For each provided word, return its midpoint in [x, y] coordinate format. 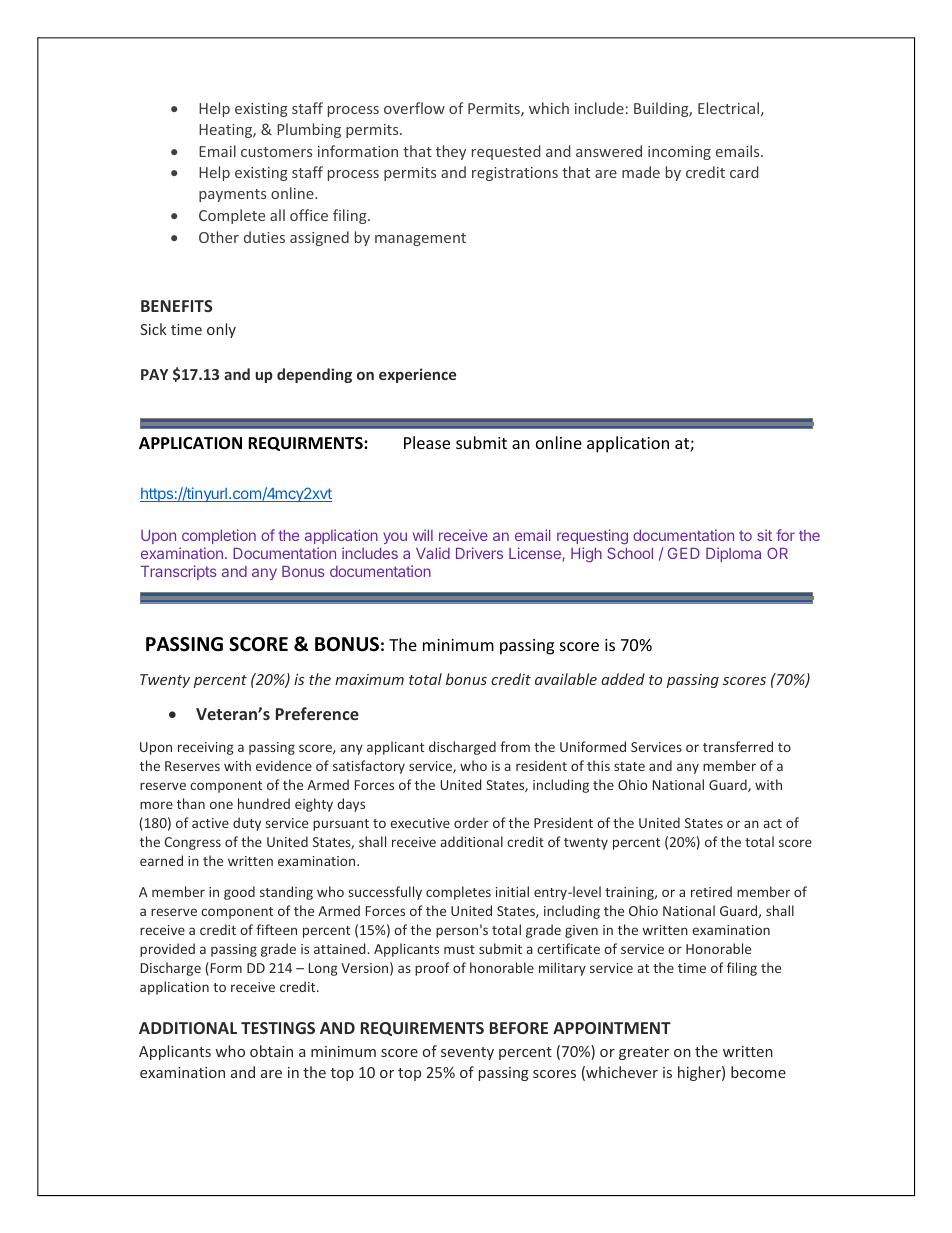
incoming [679, 153]
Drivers [479, 553]
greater [644, 1053]
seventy [467, 1053]
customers [276, 152]
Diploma [733, 554]
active [210, 823]
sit [764, 535]
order [471, 822]
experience [417, 375]
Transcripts [179, 572]
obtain [271, 1051]
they [451, 152]
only [221, 330]
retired [711, 891]
